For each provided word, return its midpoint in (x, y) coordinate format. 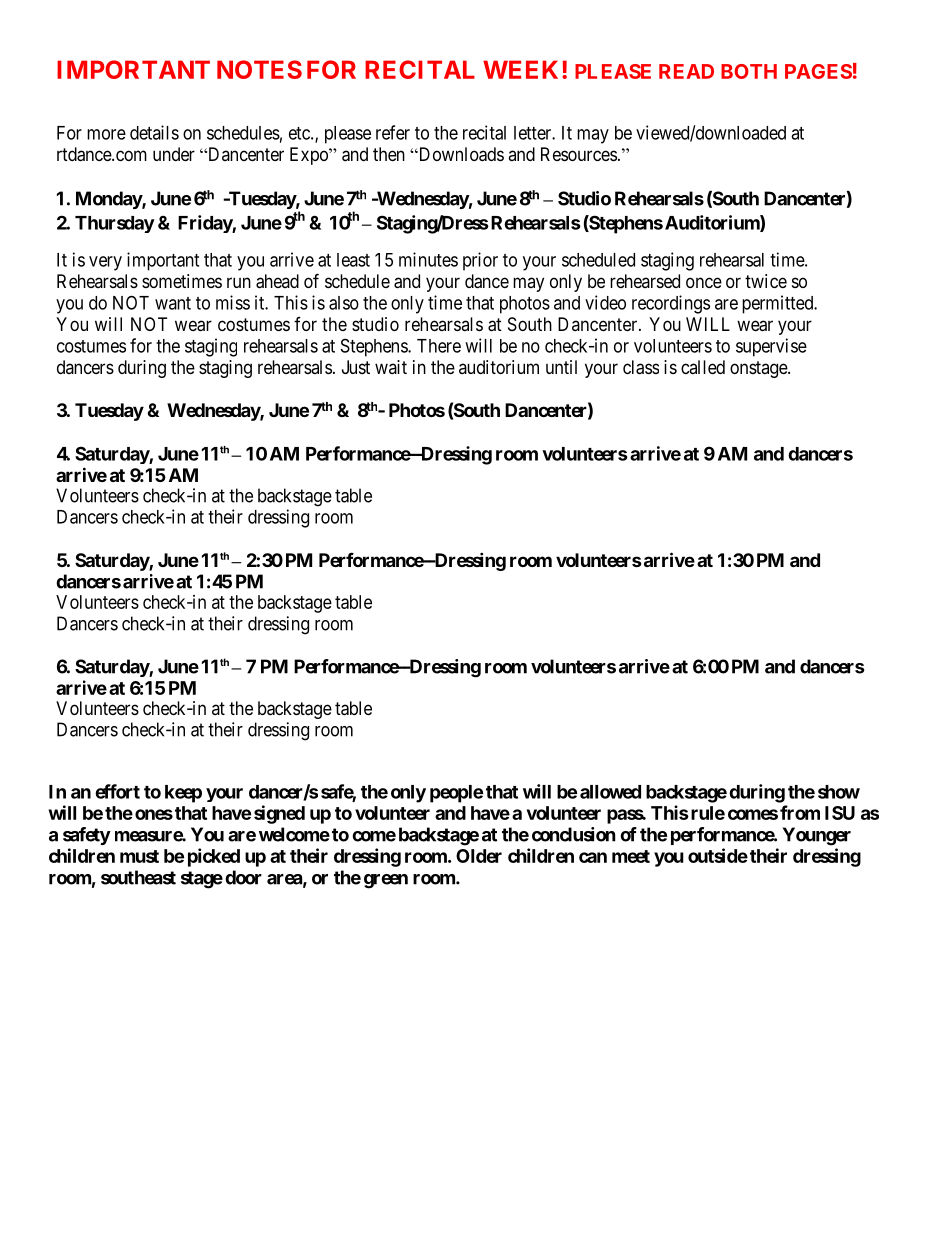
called (703, 367)
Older (479, 856)
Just (356, 367)
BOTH (749, 71)
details (154, 132)
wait (391, 367)
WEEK (523, 69)
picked (214, 857)
